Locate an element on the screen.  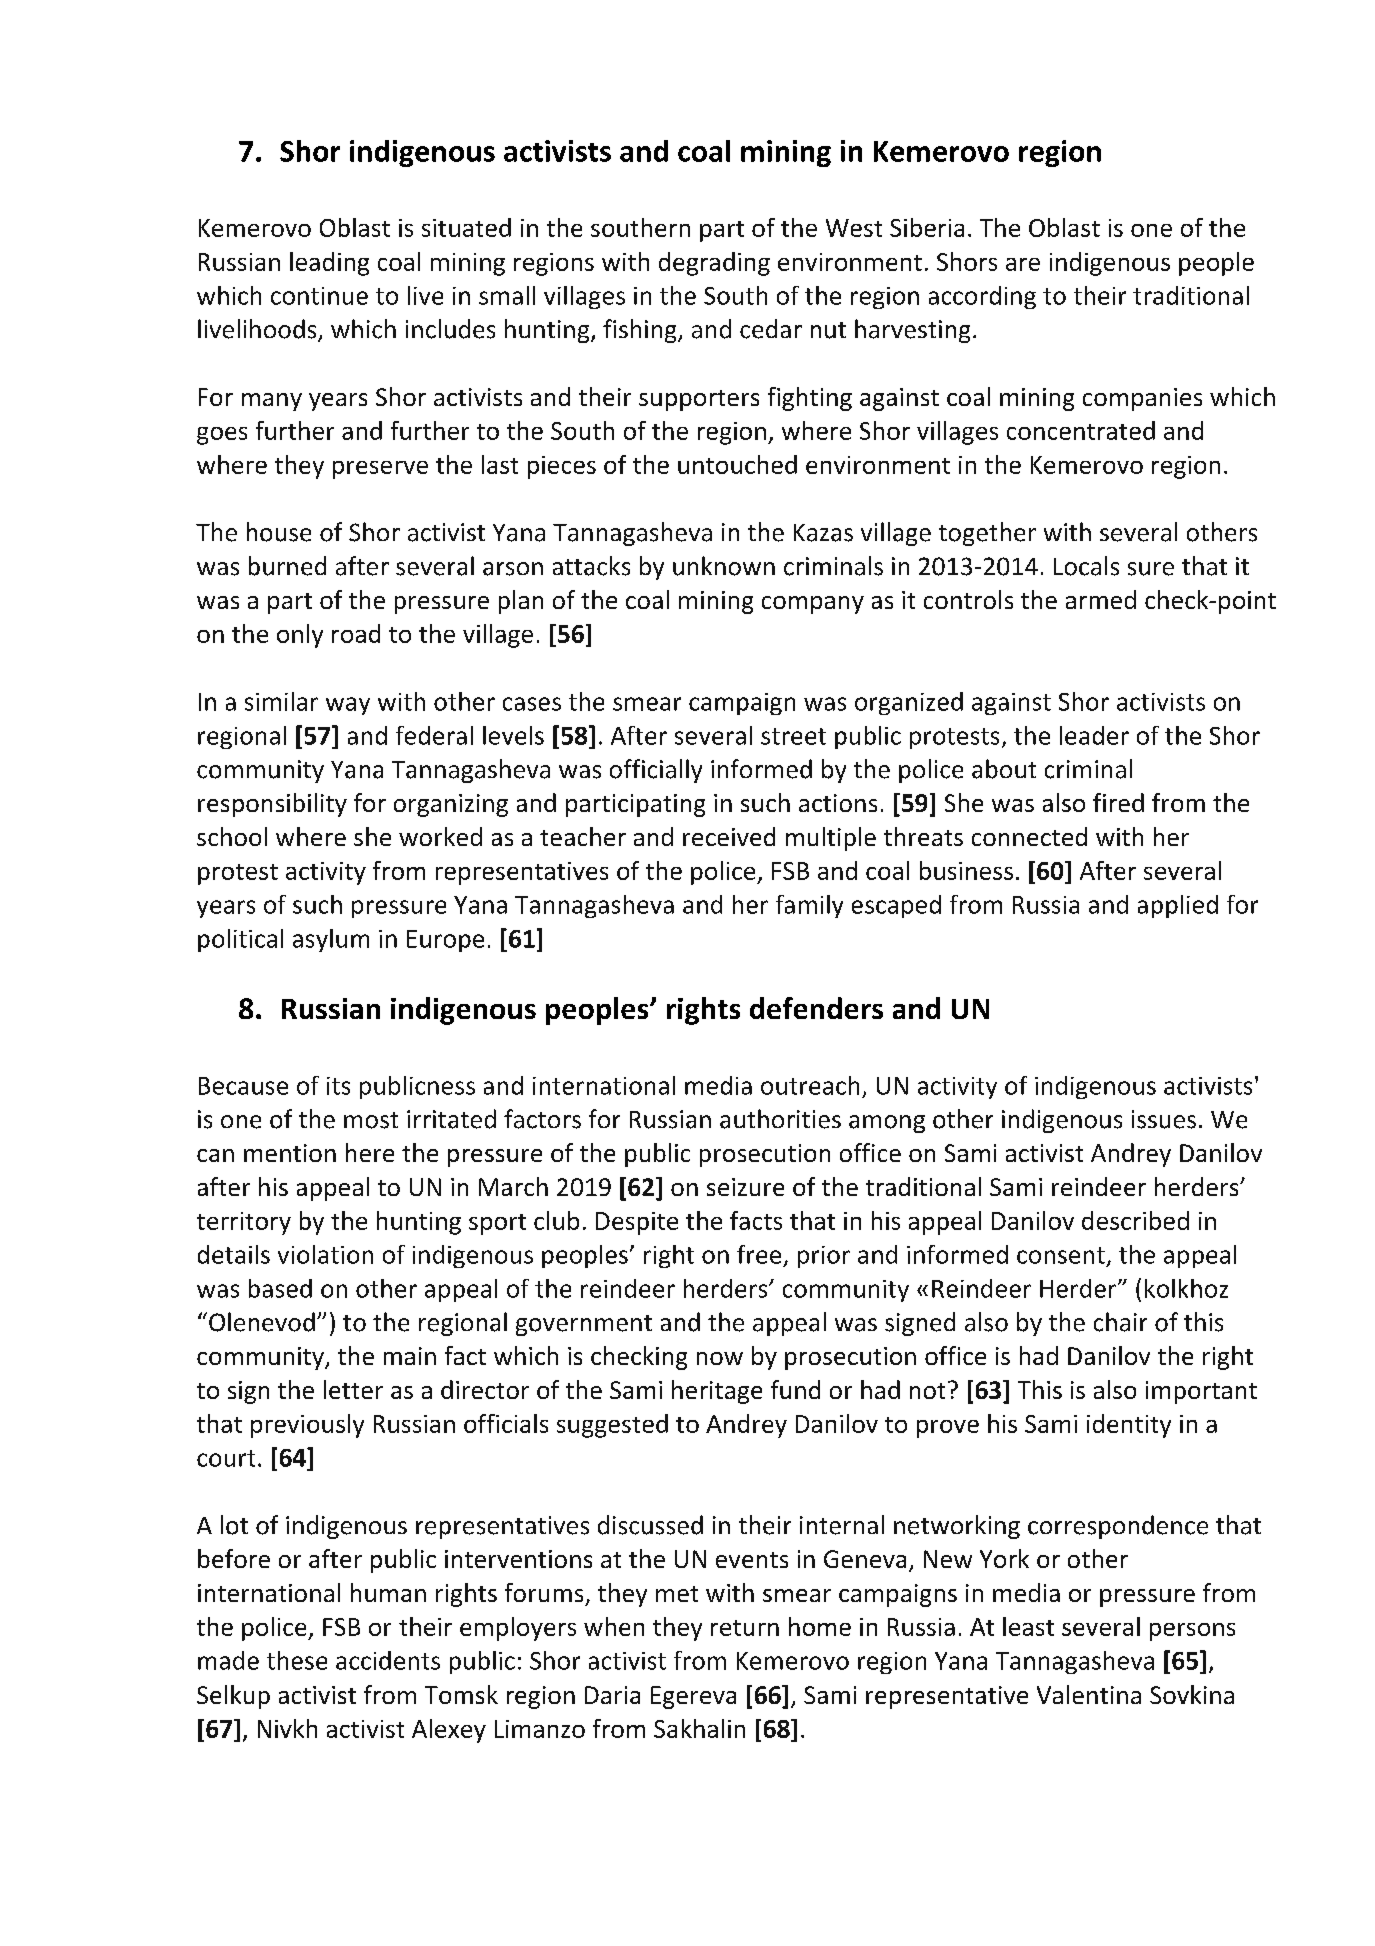
responsibility is located at coordinates (272, 805).
